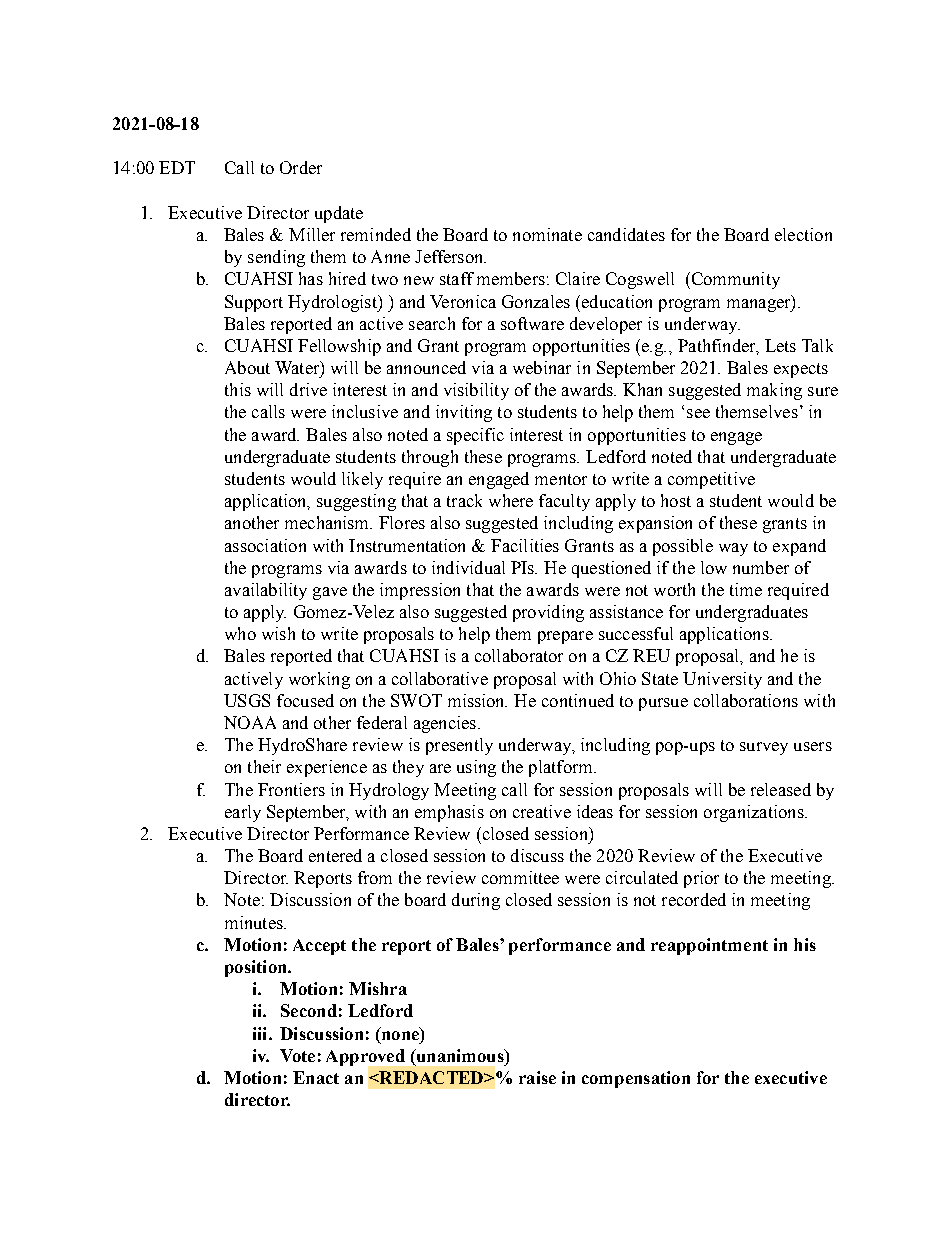 This image has height=1233, width=952. Describe the element at coordinates (519, 655) in the image. I see `collaborator` at that location.
